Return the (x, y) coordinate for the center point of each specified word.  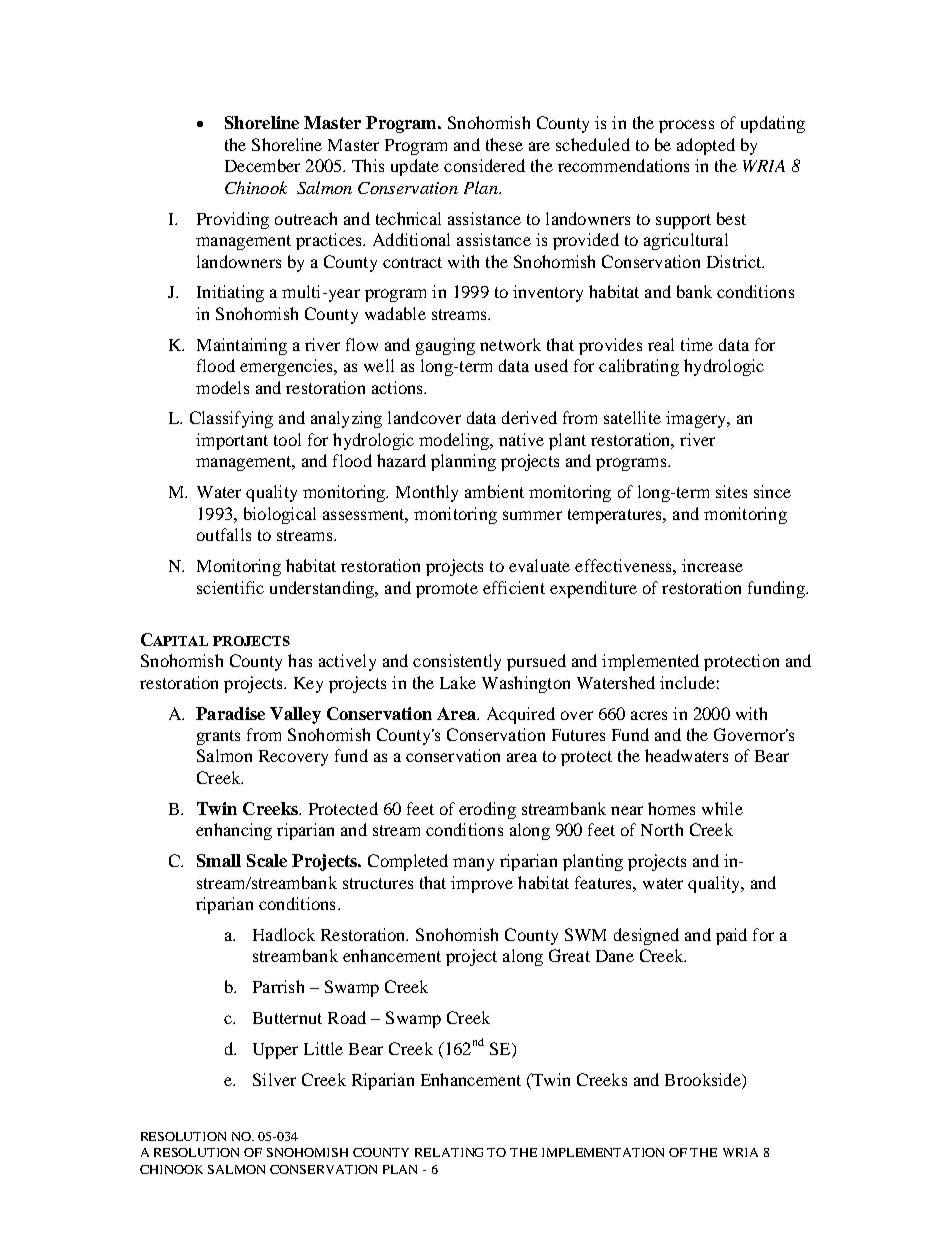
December (262, 165)
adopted (706, 146)
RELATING (449, 1152)
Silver (274, 1079)
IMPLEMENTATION (603, 1152)
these (504, 144)
